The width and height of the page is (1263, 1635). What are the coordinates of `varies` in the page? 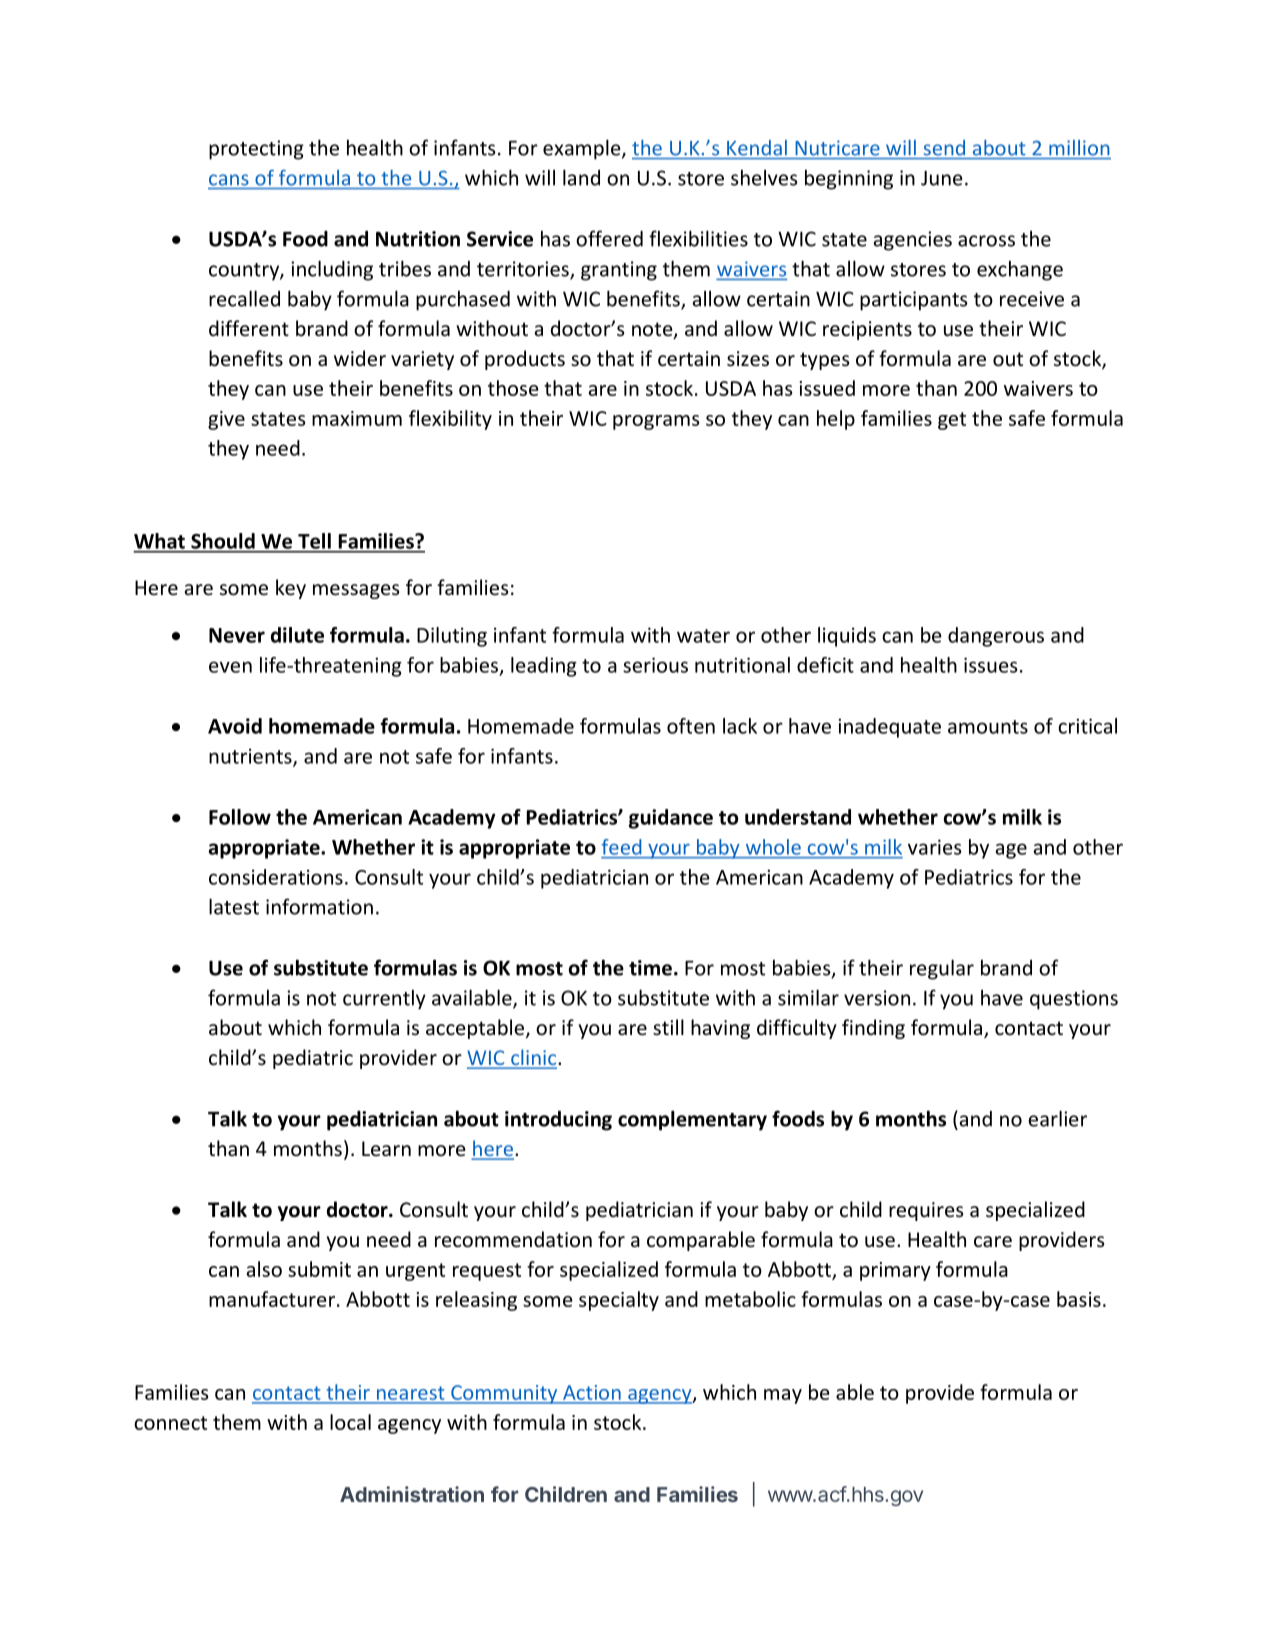 It's located at (935, 847).
